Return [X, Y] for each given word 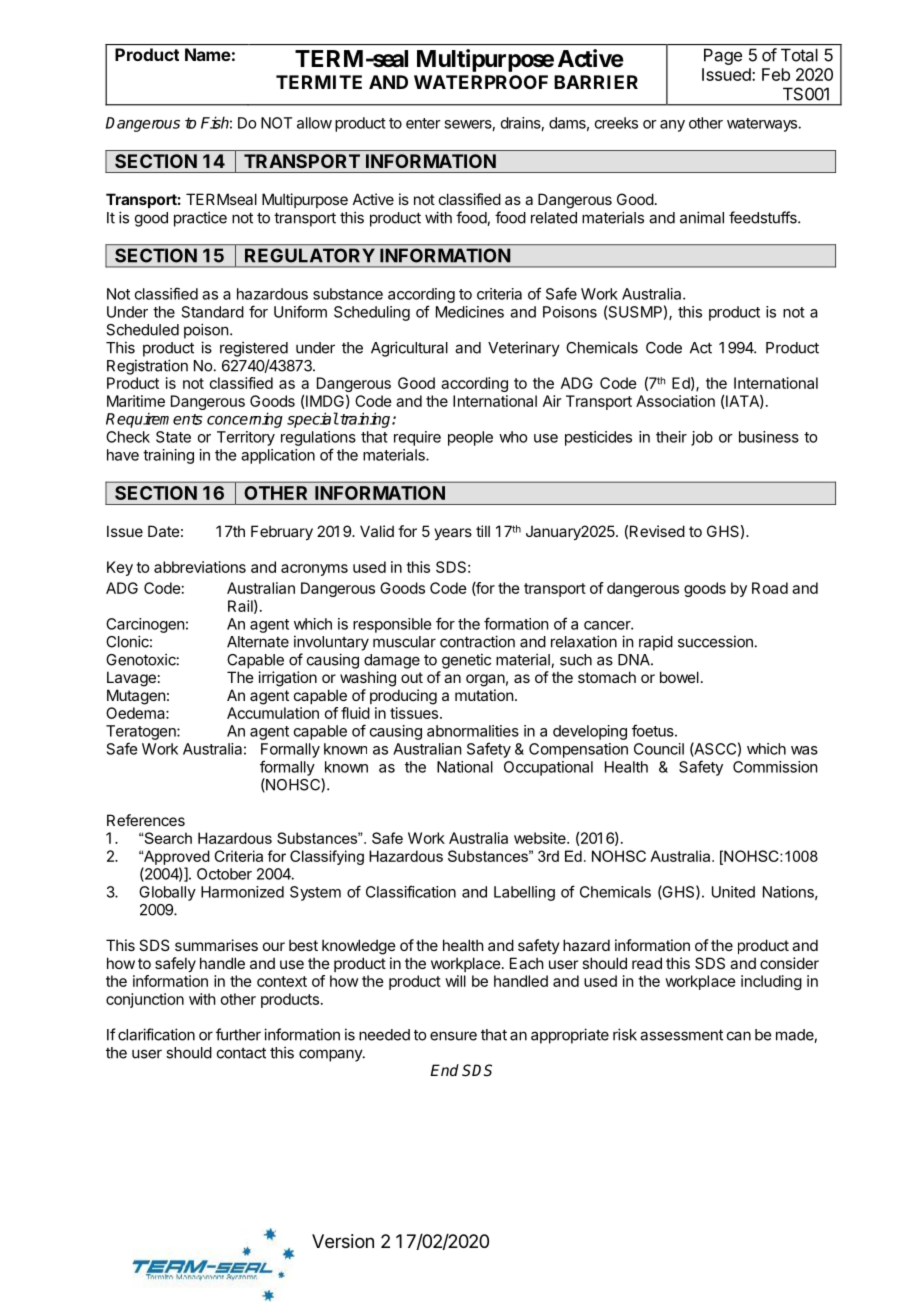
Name [208, 54]
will [455, 981]
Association [675, 401]
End [444, 1070]
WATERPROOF [481, 82]
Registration [147, 367]
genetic [466, 661]
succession [715, 641]
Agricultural [409, 349]
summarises [216, 945]
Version [343, 1241]
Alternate [258, 642]
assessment [681, 1035]
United [733, 892]
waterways [763, 125]
